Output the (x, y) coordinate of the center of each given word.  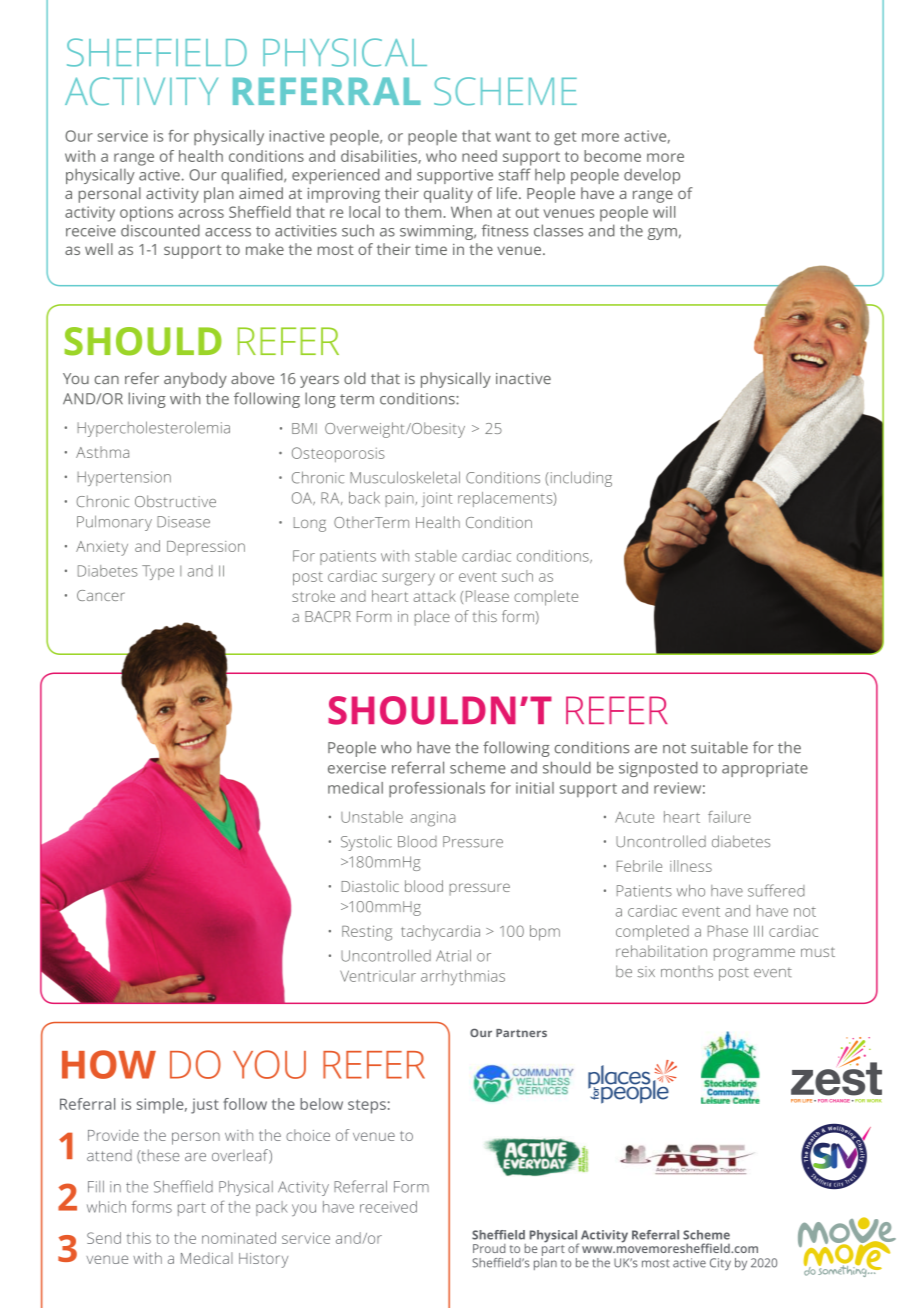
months (687, 972)
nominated (239, 1238)
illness (691, 866)
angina (432, 819)
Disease (183, 522)
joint (437, 499)
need (479, 156)
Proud (489, 1248)
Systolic (366, 843)
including (580, 479)
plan (219, 195)
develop (652, 176)
